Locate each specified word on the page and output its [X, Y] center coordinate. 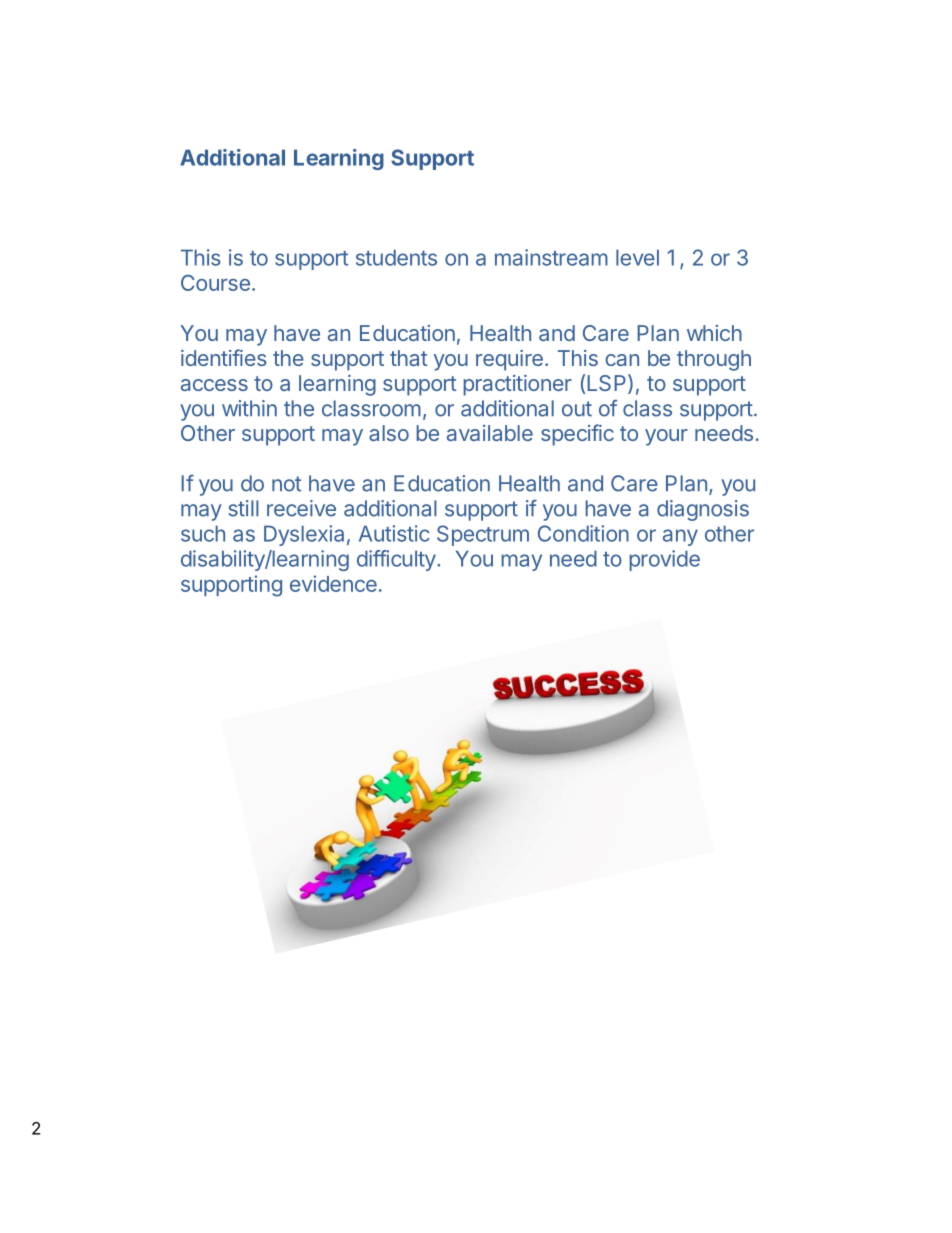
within [249, 408]
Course [215, 283]
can [622, 360]
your [666, 437]
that [409, 358]
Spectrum [483, 535]
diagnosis [703, 510]
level [637, 257]
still [243, 508]
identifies [224, 357]
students [396, 257]
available [490, 433]
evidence [333, 583]
